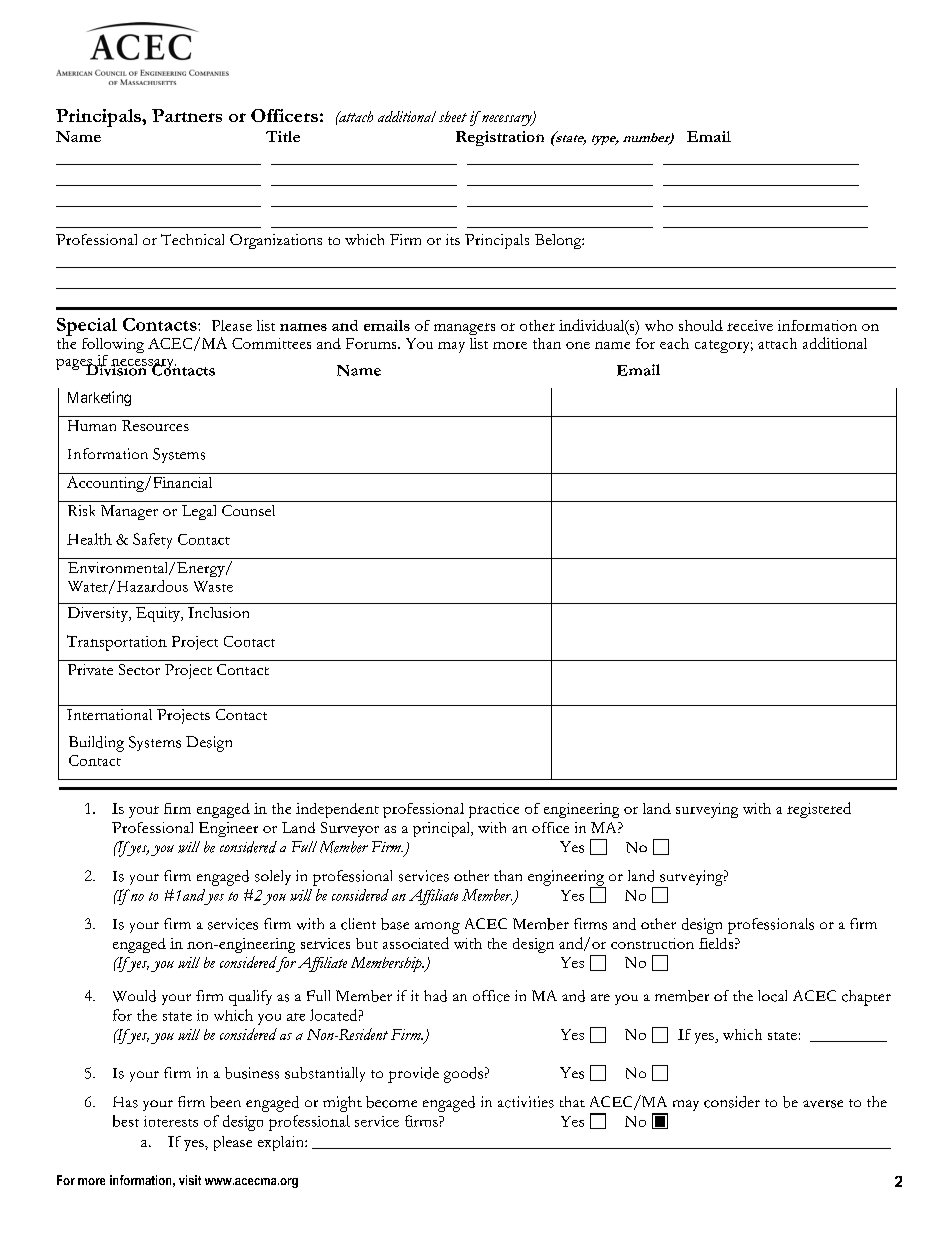 This screenshot has height=1233, width=952. I want to click on interests, so click(171, 1121).
